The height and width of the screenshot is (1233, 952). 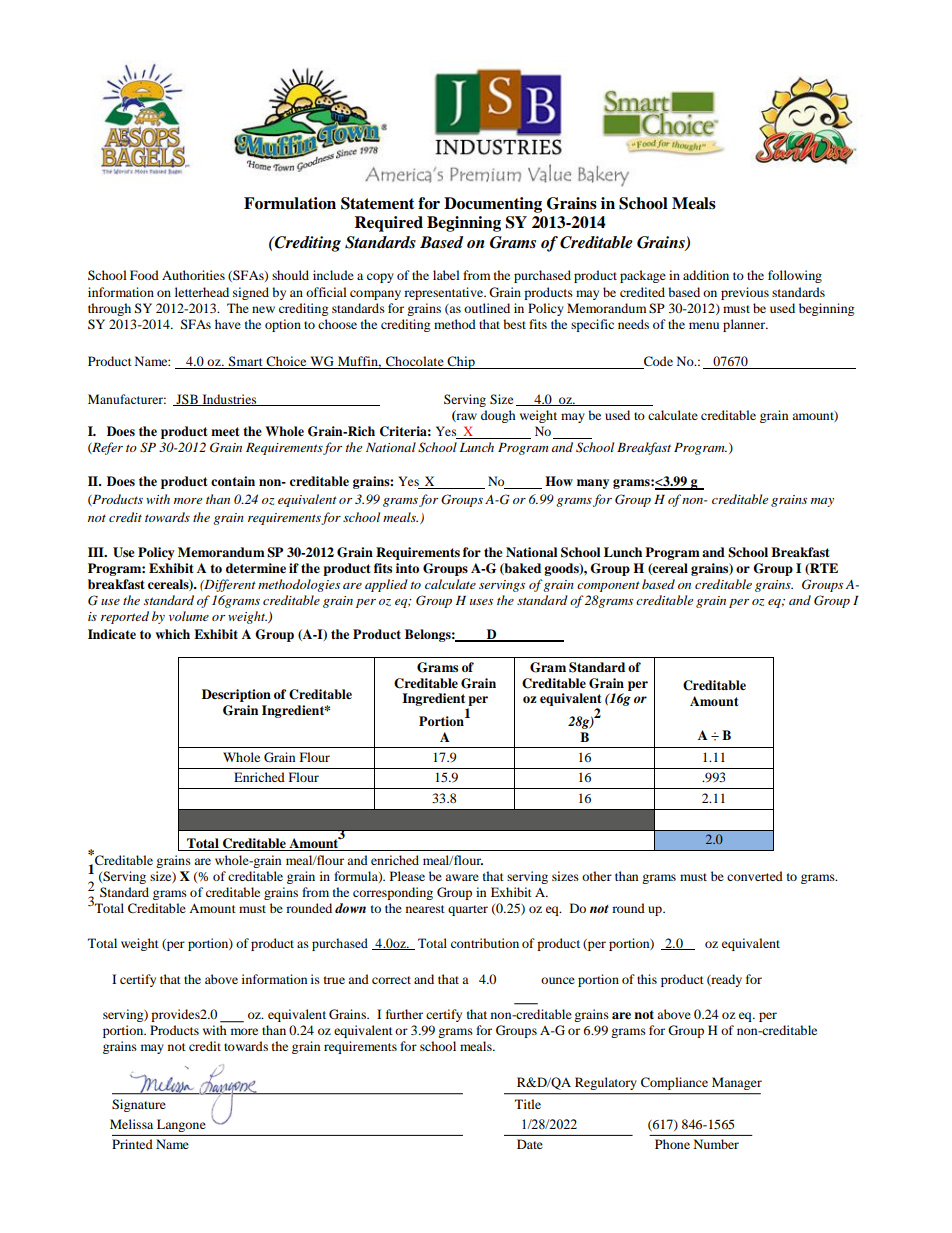 What do you see at coordinates (706, 275) in the screenshot?
I see `addition` at bounding box center [706, 275].
